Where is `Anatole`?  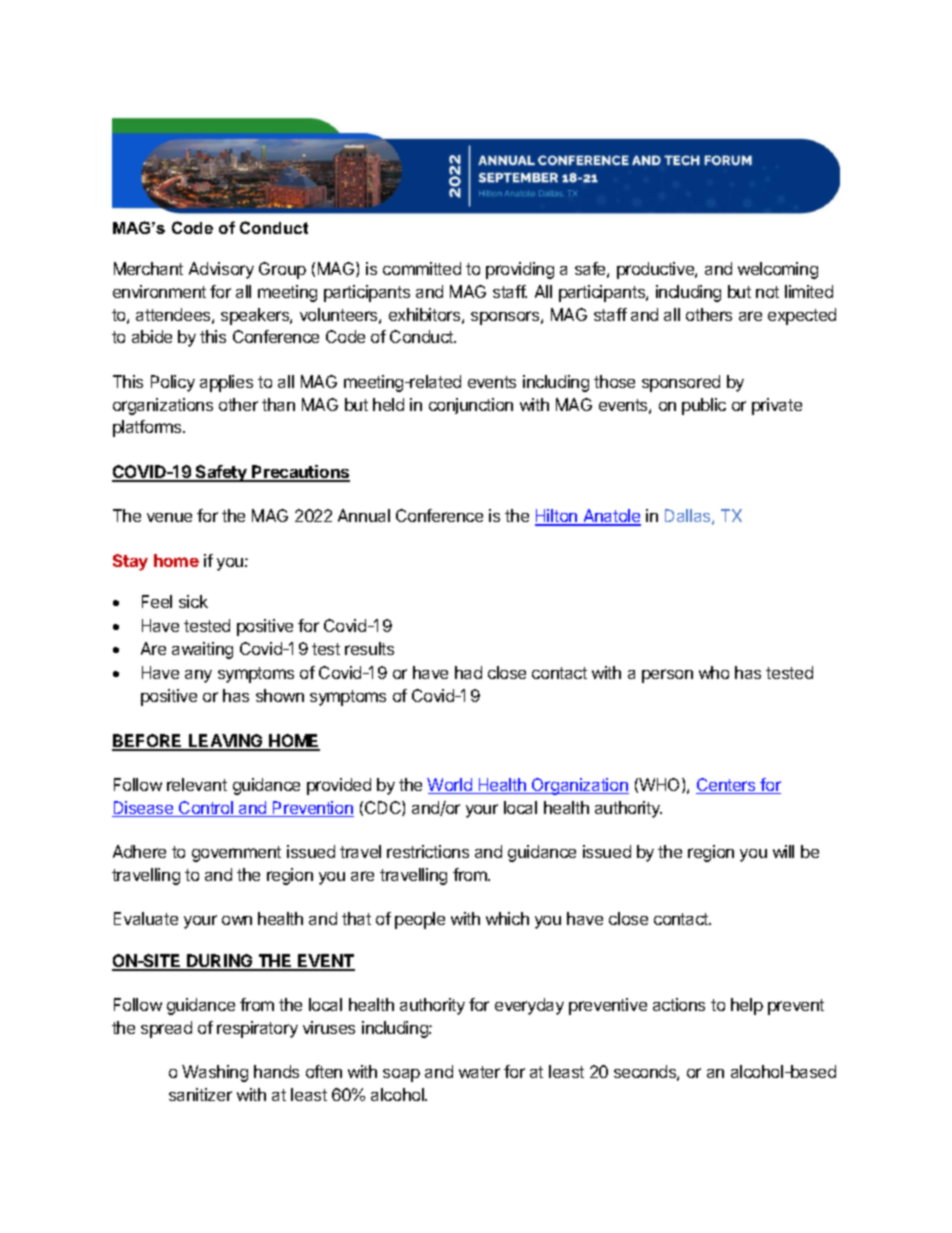 Anatole is located at coordinates (611, 517).
